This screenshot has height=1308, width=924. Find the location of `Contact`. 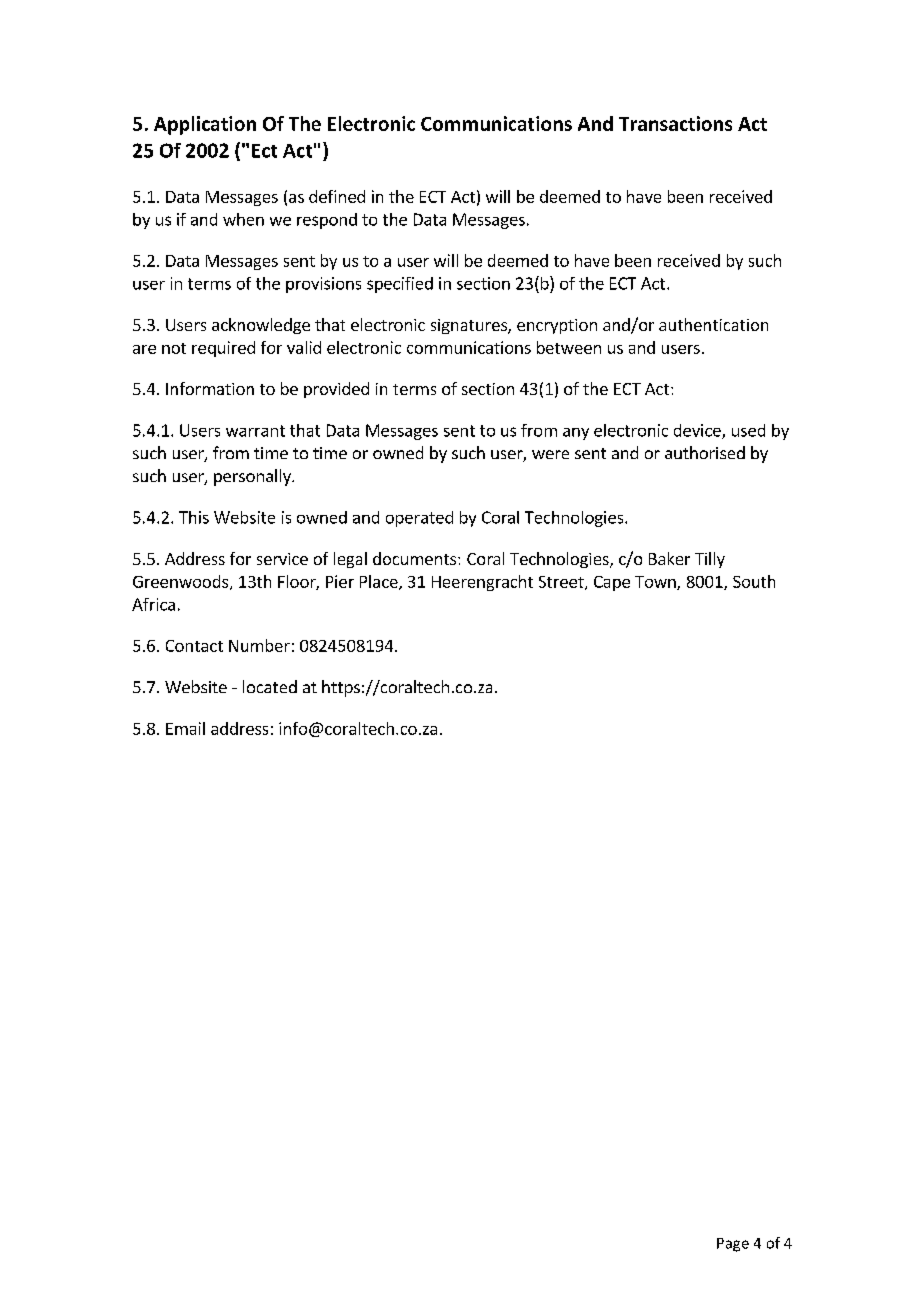

Contact is located at coordinates (194, 646).
